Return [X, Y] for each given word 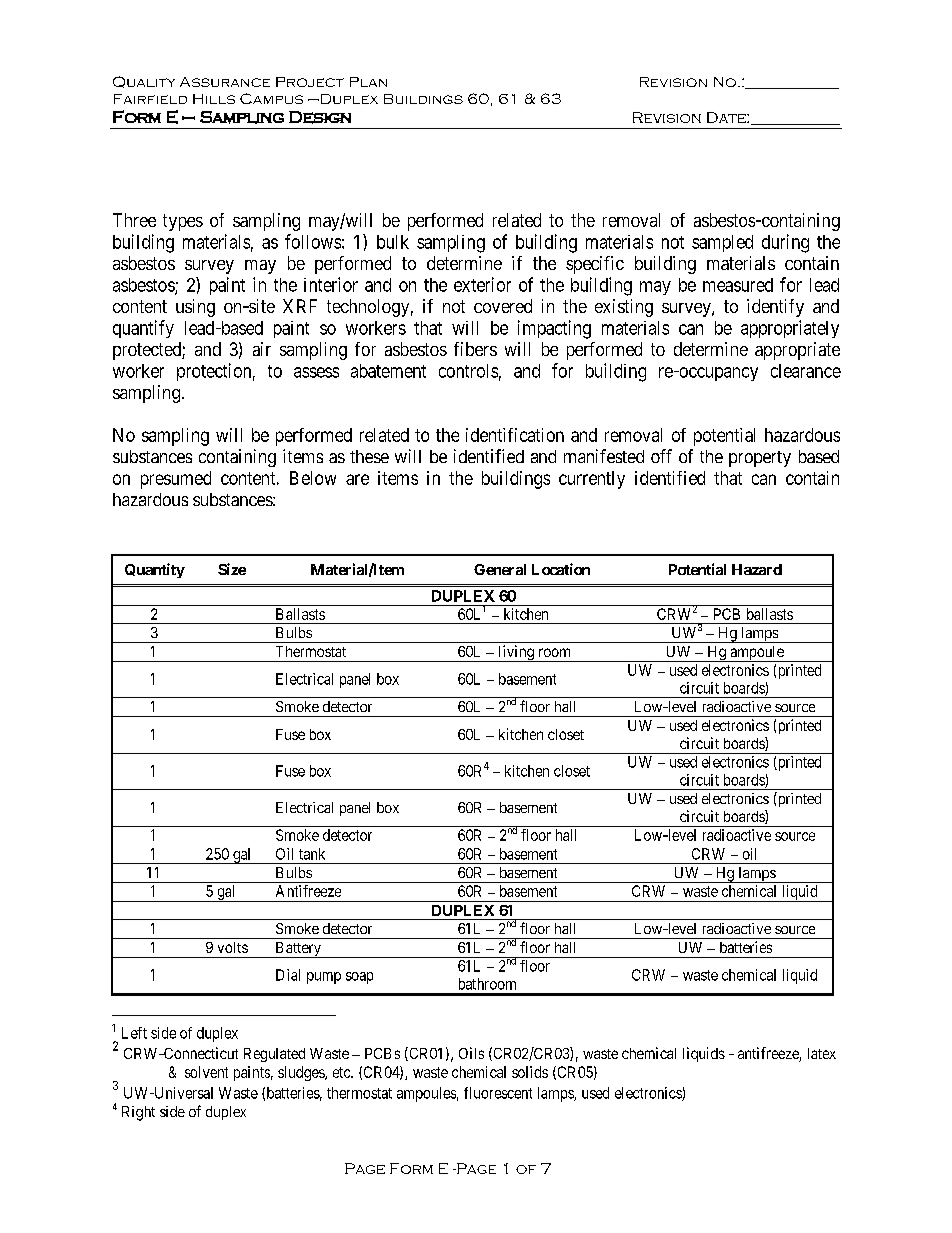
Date [727, 117]
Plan [368, 82]
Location [561, 569]
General [500, 569]
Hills [214, 99]
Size [232, 569]
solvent [206, 1072]
